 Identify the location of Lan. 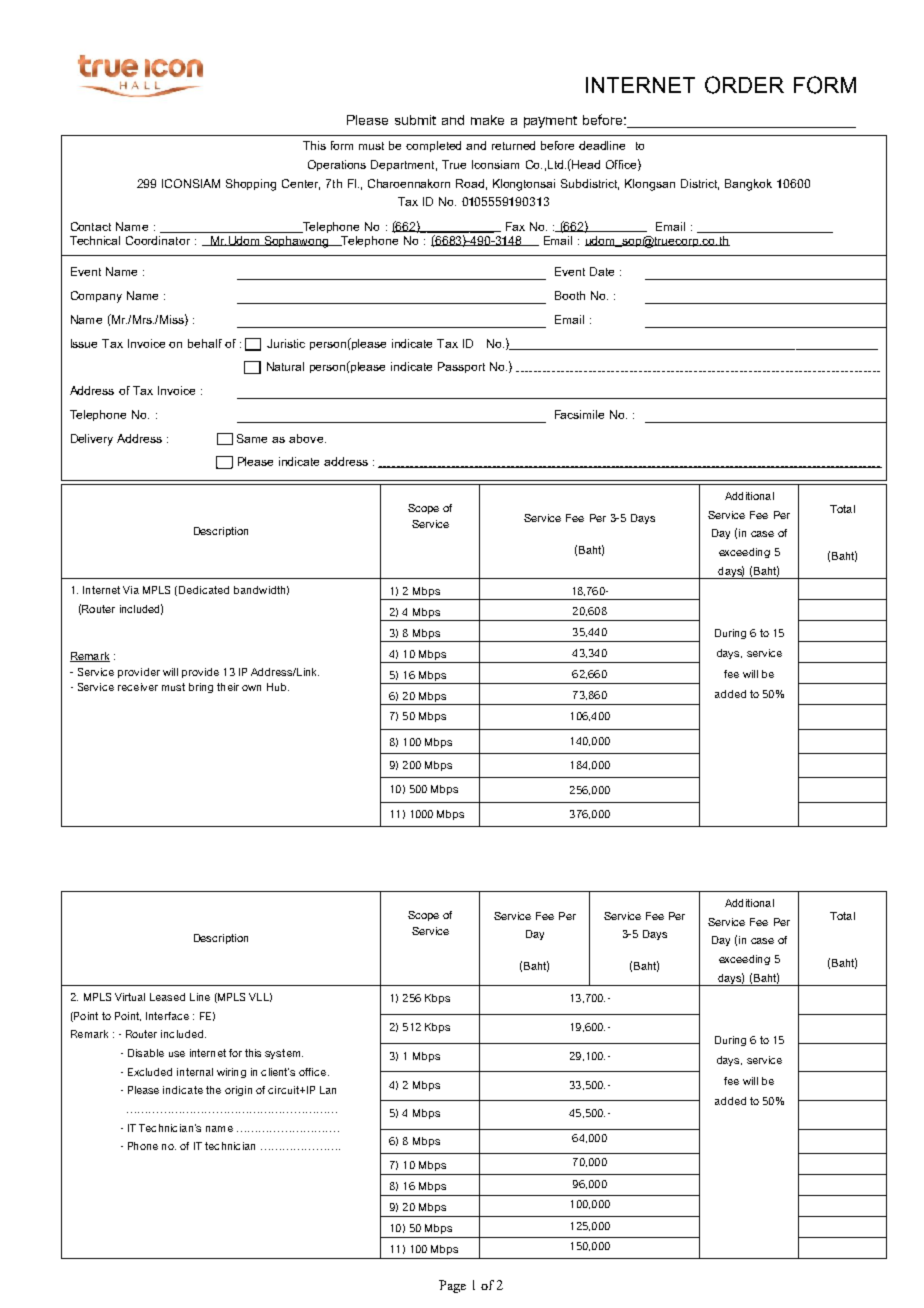
(328, 1090).
